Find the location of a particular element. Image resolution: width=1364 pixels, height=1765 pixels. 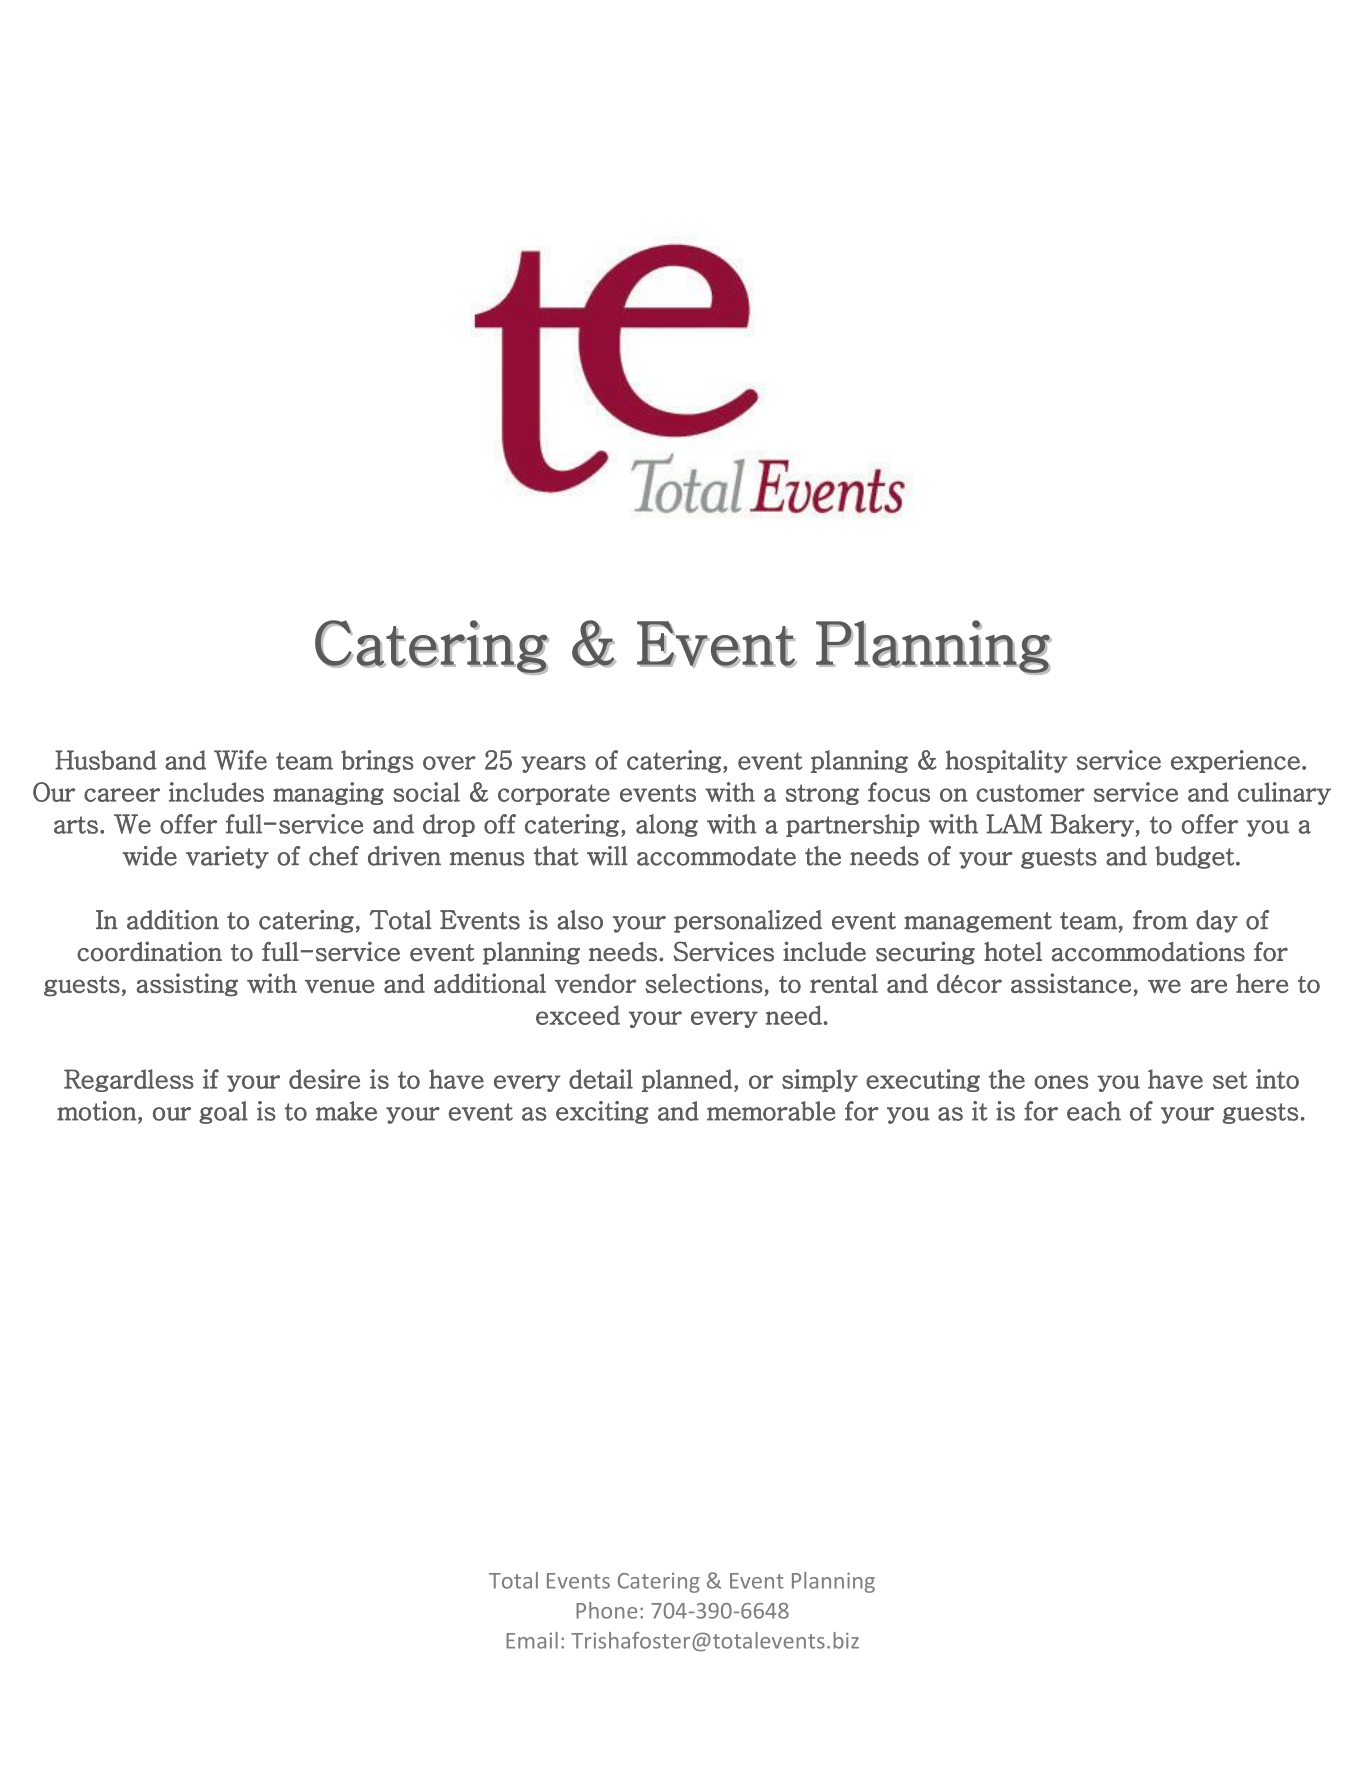

motion is located at coordinates (97, 1111).
